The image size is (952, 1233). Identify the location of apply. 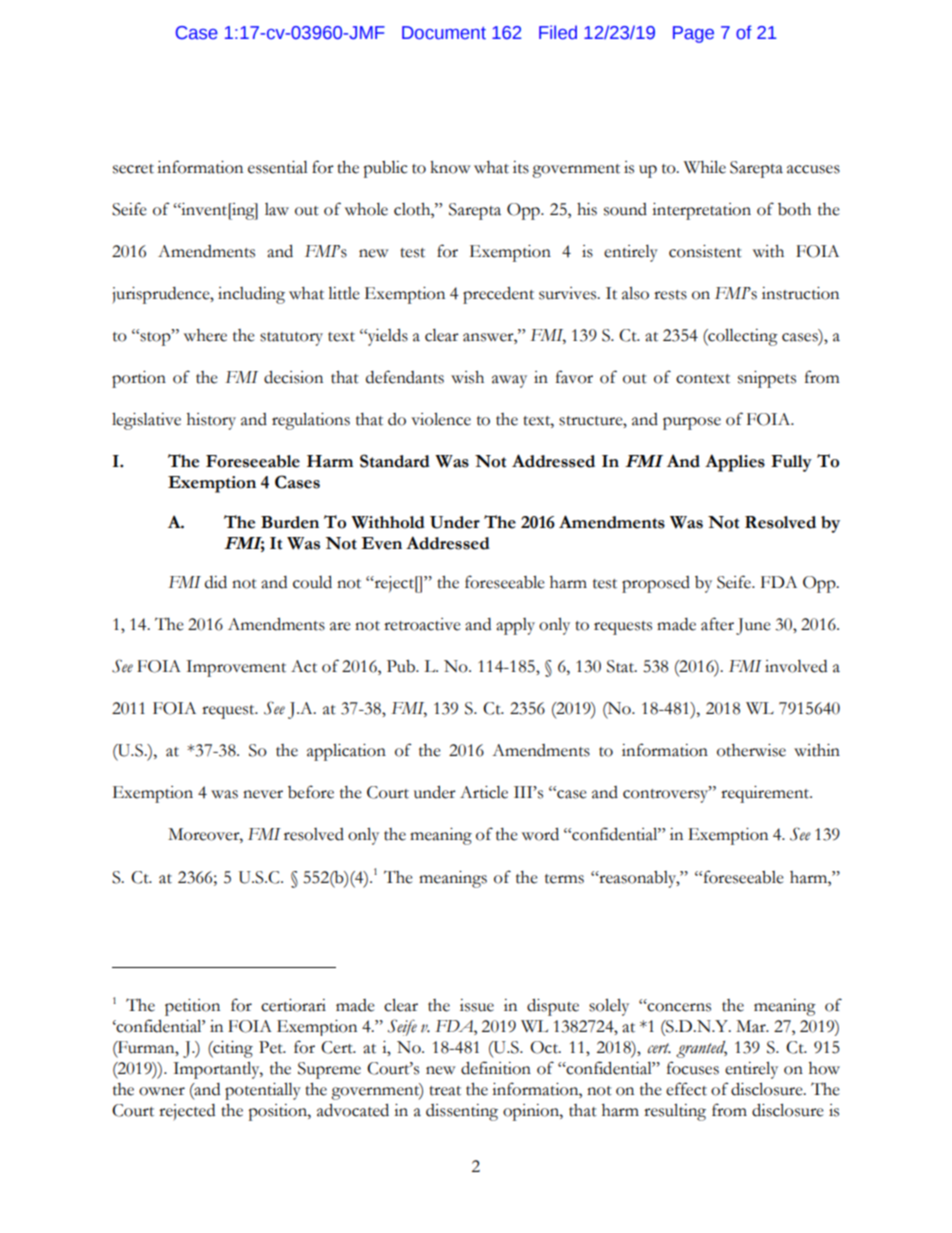
(515, 626).
